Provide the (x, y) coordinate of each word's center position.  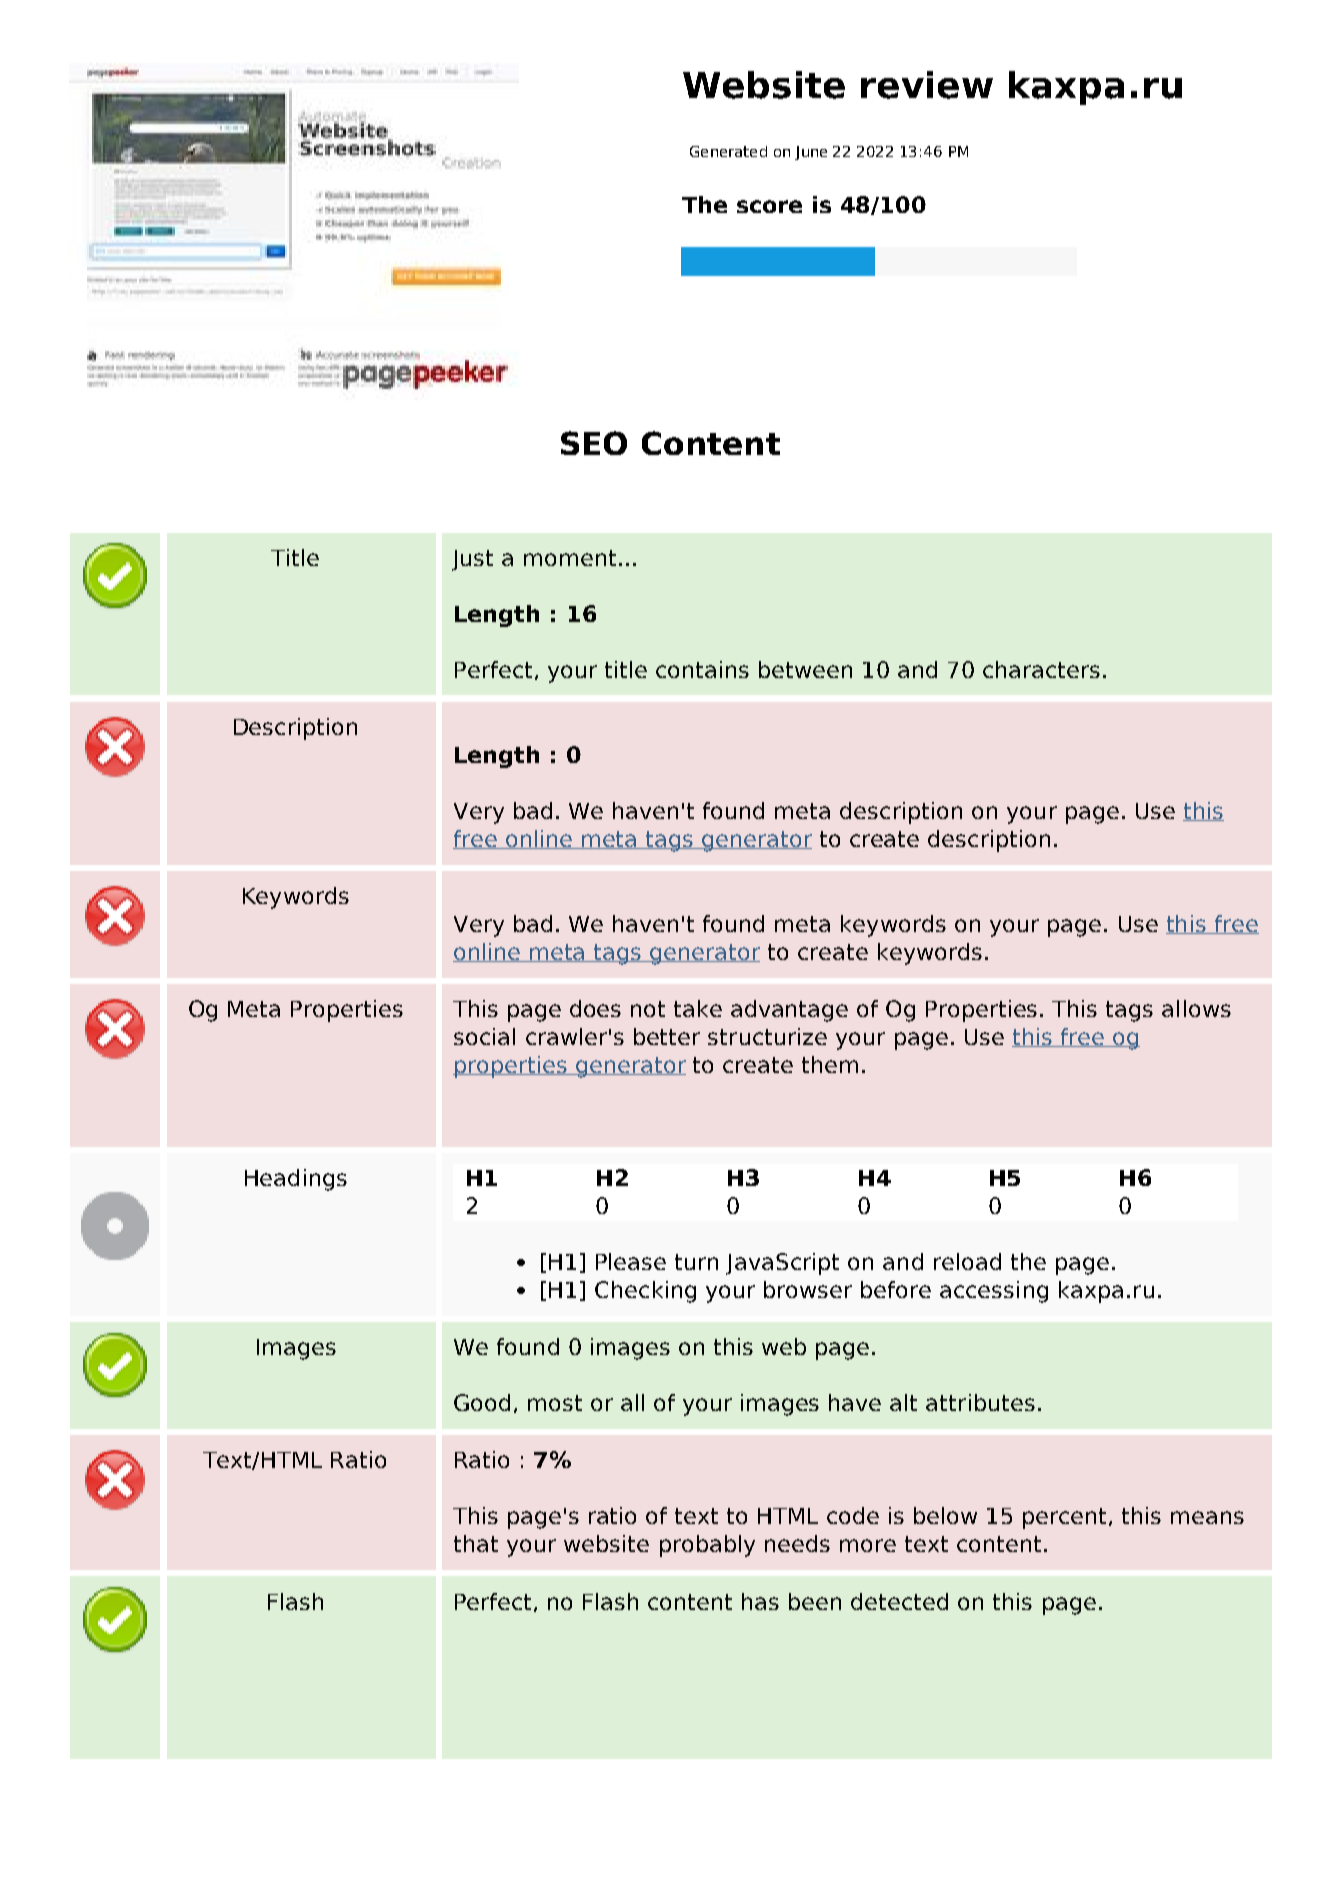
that (476, 1543)
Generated (728, 151)
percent (1064, 1518)
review (927, 85)
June (811, 153)
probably (707, 1546)
